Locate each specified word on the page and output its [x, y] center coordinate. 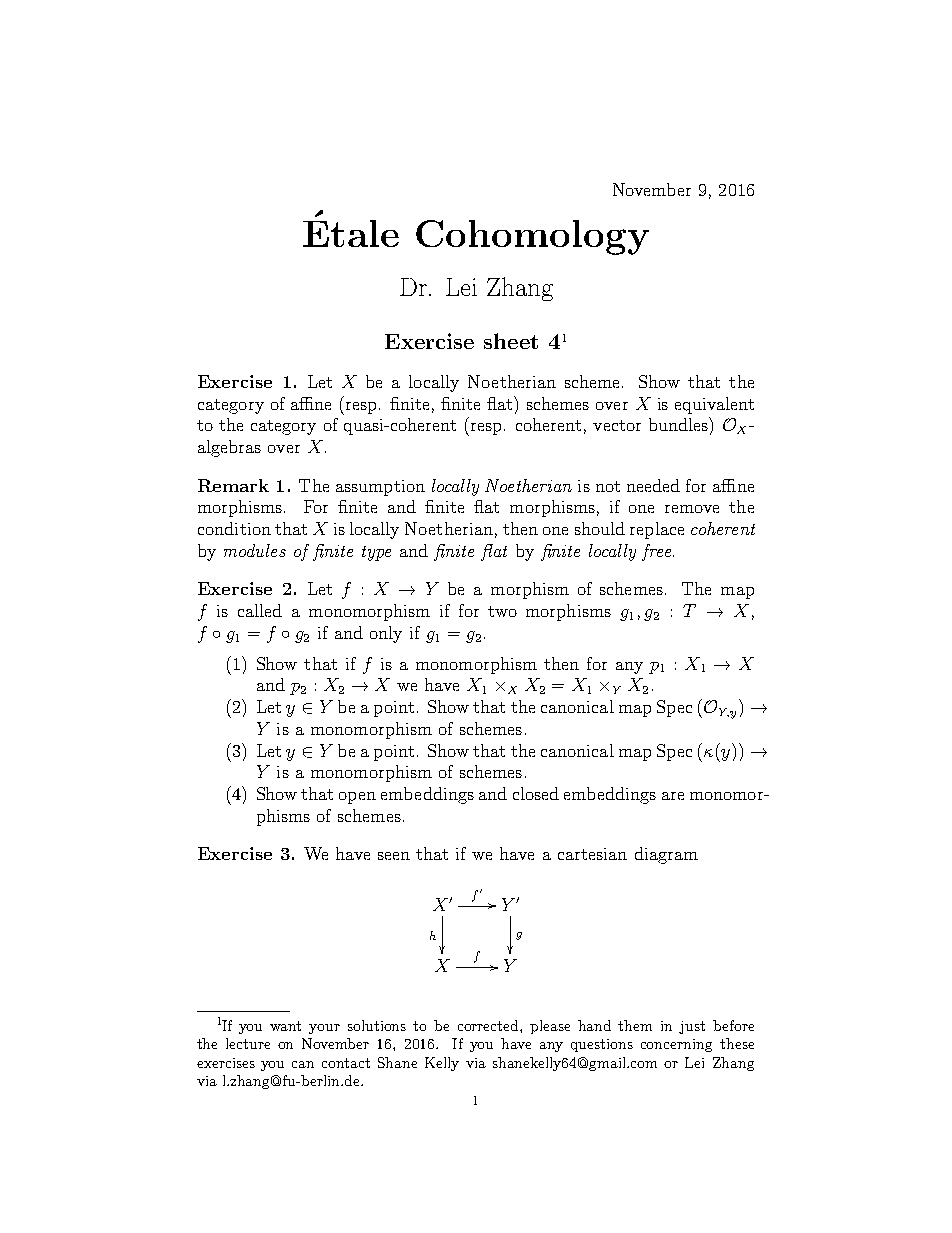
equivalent [714, 405]
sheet [511, 341]
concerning [676, 1045]
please [550, 1027]
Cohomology [532, 237]
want [285, 1026]
